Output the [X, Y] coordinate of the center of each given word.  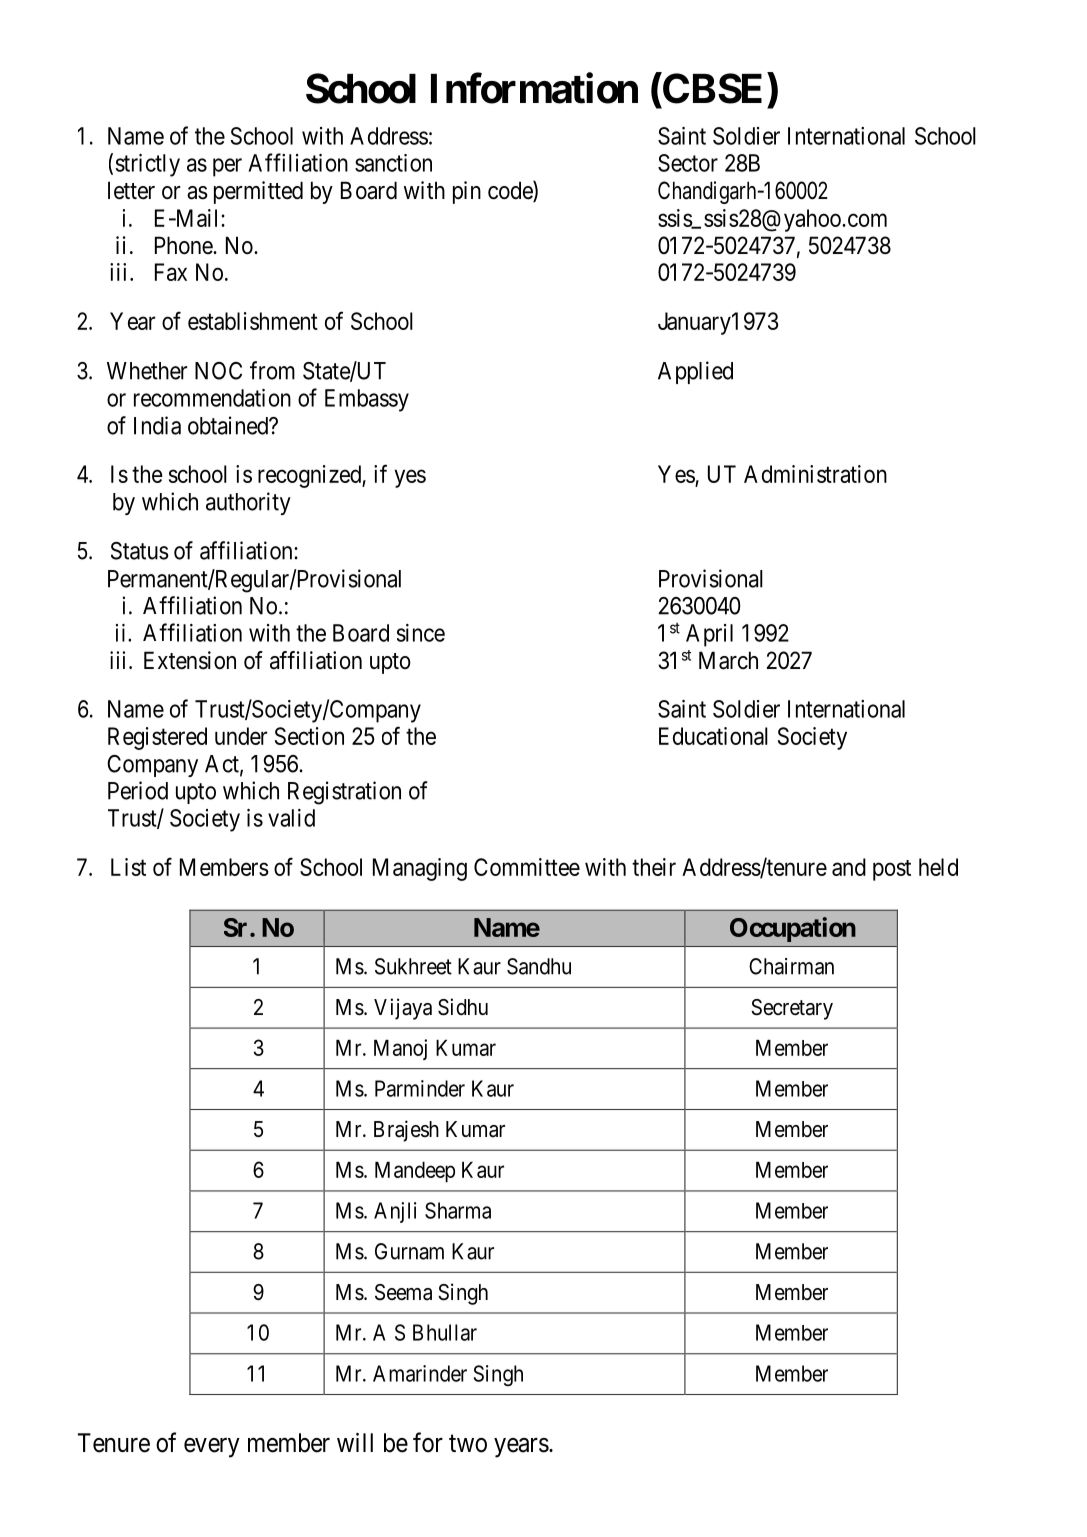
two [468, 1444]
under [241, 736]
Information [534, 88]
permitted [258, 192]
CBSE [711, 88]
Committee [527, 867]
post [892, 870]
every [212, 1448]
